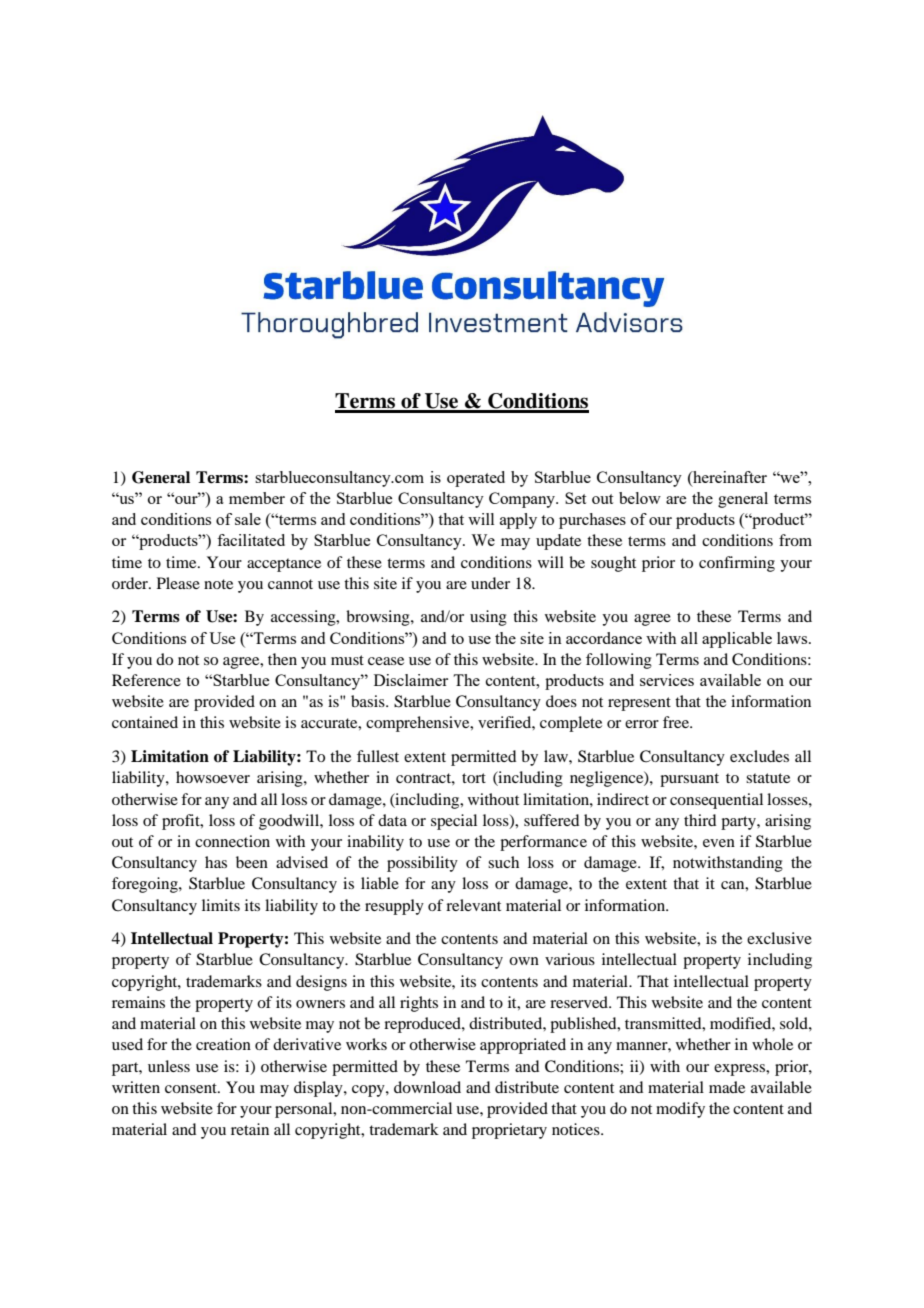 This screenshot has height=1308, width=924. I want to click on special, so click(454, 822).
